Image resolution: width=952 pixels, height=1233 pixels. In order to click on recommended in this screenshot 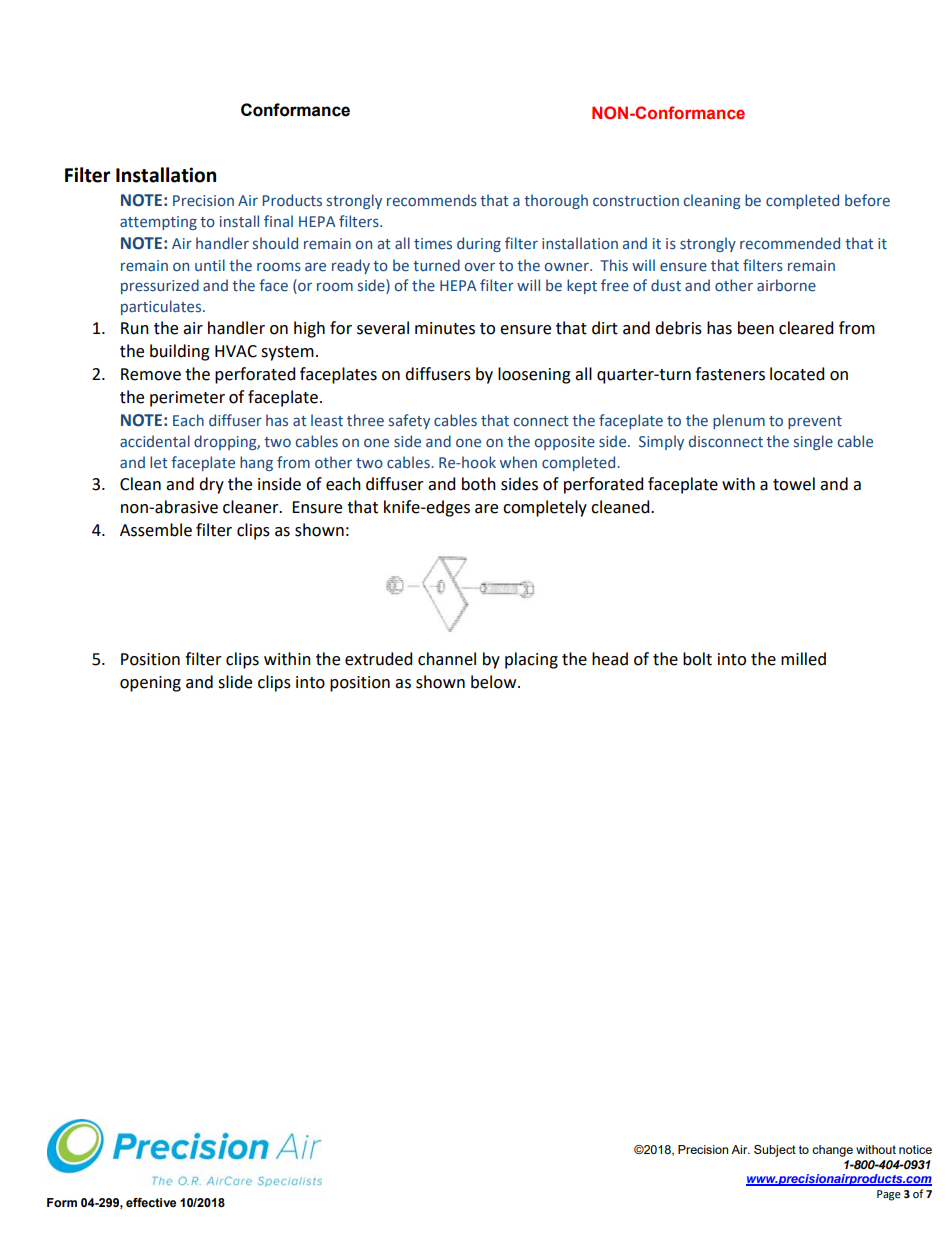, I will do `click(790, 243)`.
